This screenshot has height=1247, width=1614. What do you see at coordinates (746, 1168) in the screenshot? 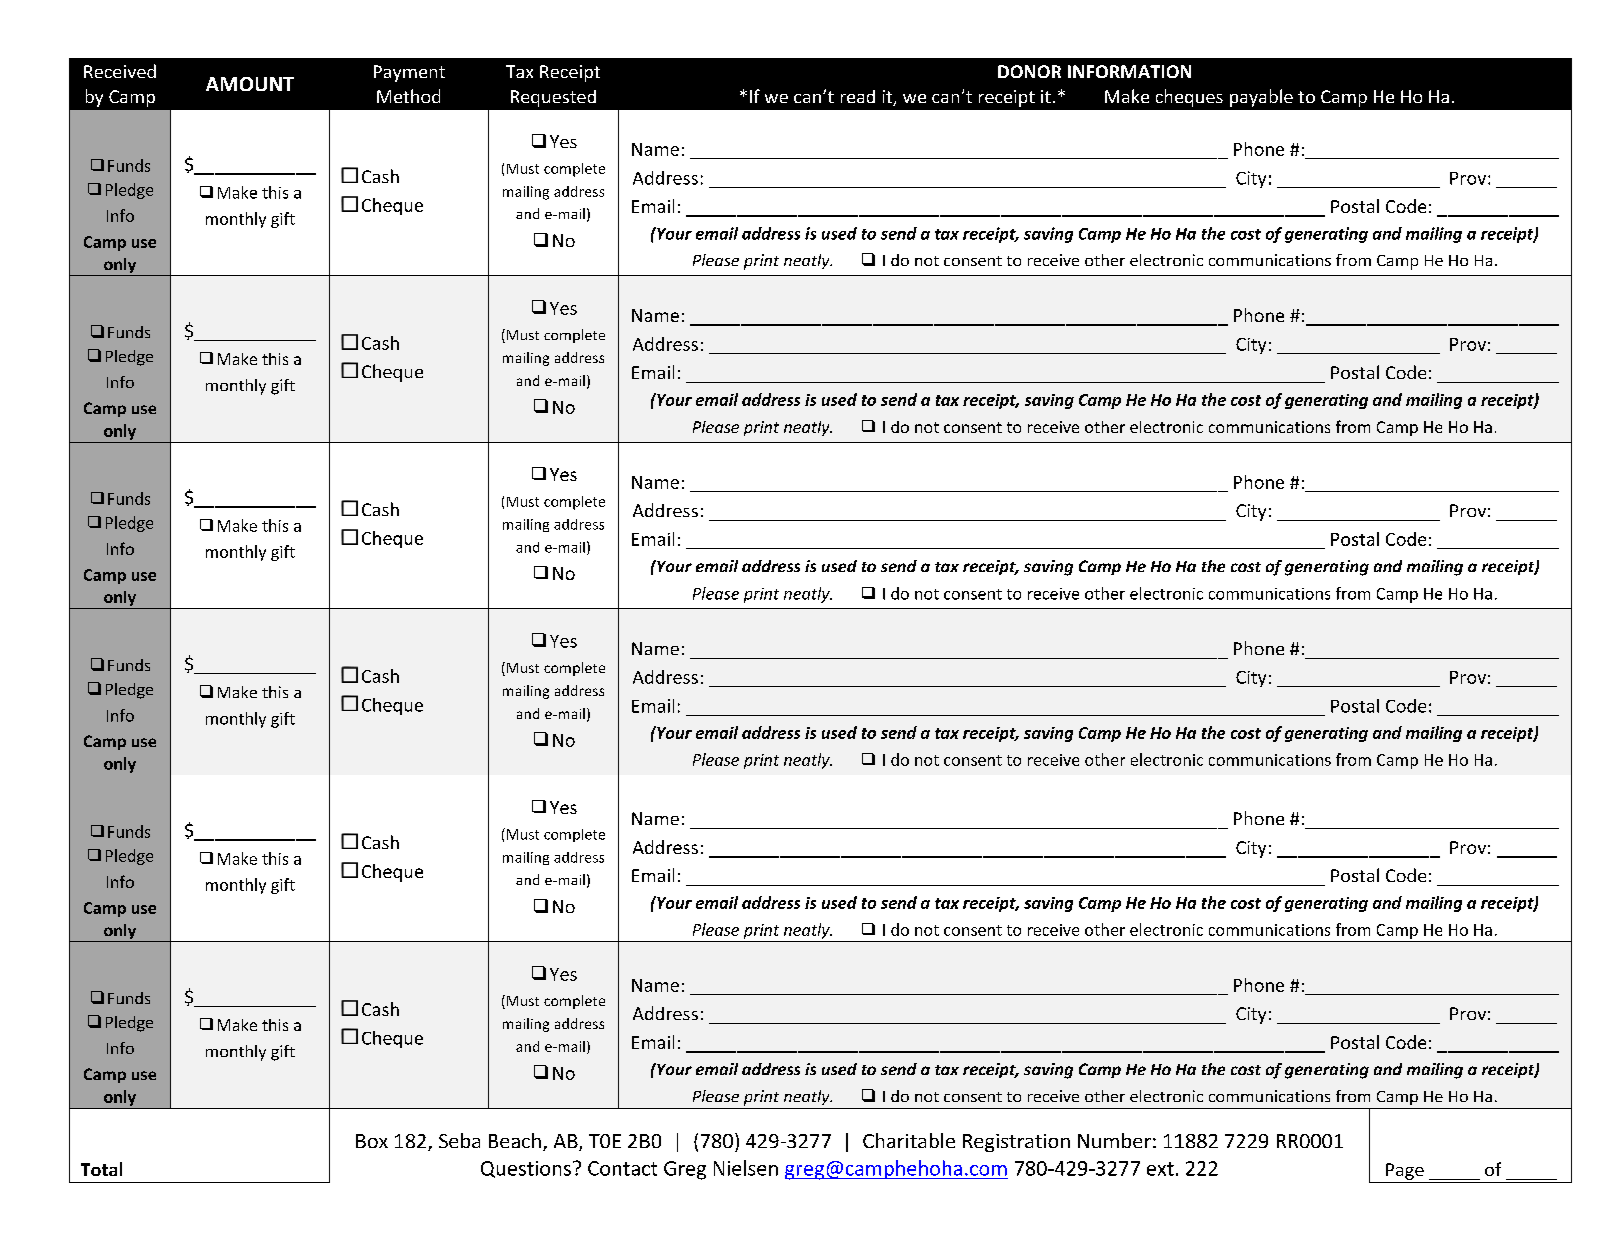
I see `Nielsen` at bounding box center [746, 1168].
